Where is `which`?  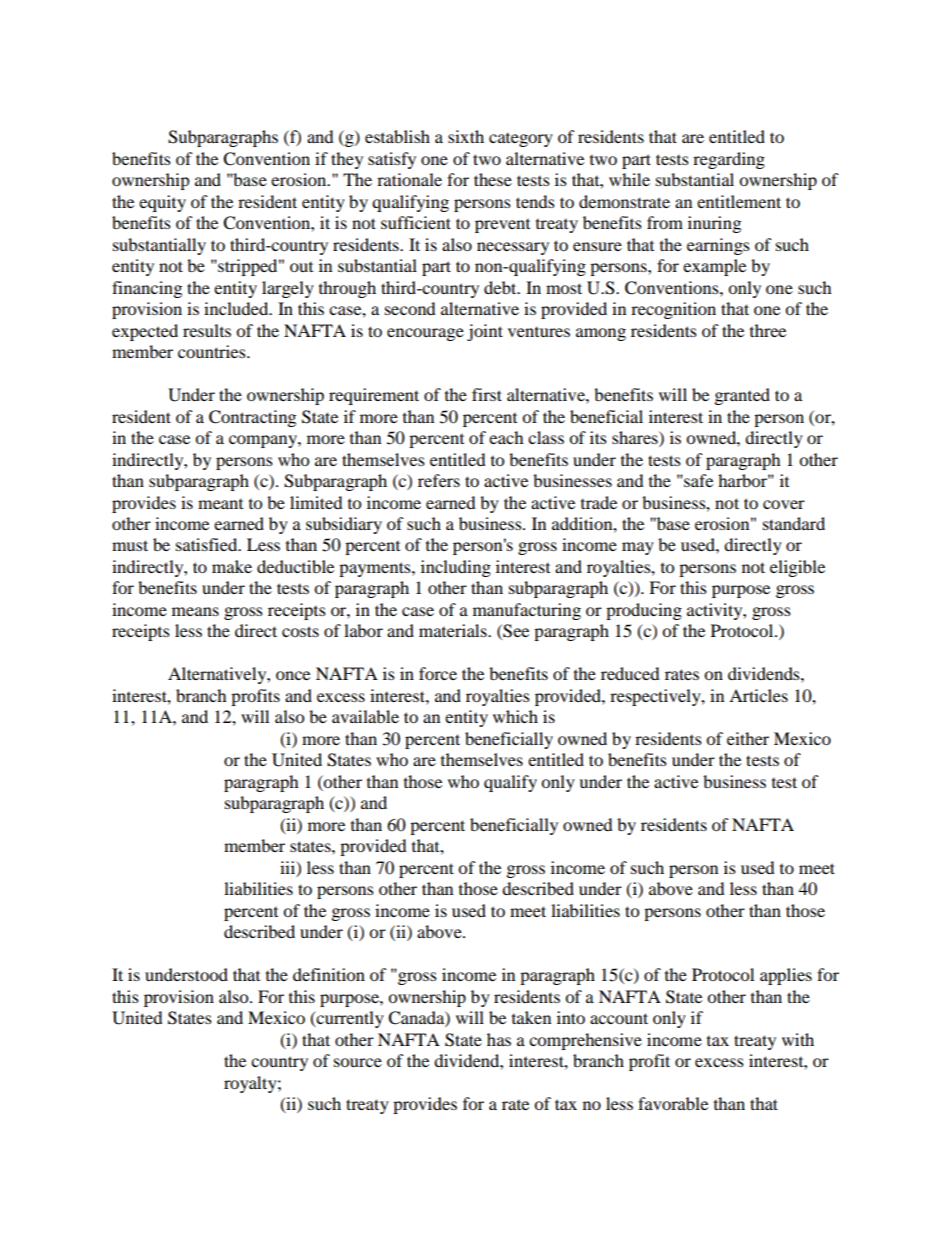 which is located at coordinates (515, 716).
